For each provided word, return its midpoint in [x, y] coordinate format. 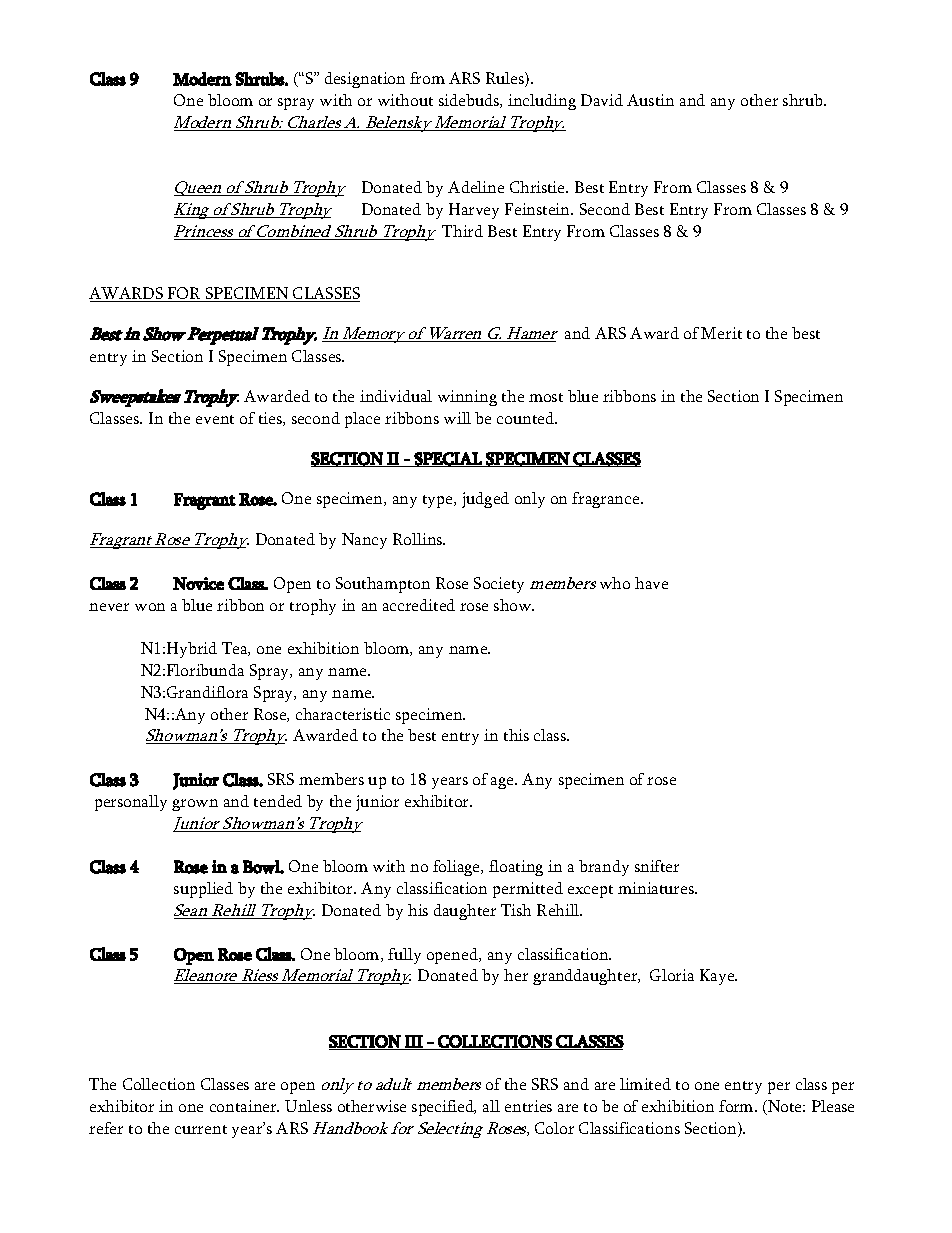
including [542, 102]
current [201, 1129]
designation [365, 80]
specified [444, 1108]
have [651, 583]
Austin [650, 100]
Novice [198, 583]
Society [499, 585]
